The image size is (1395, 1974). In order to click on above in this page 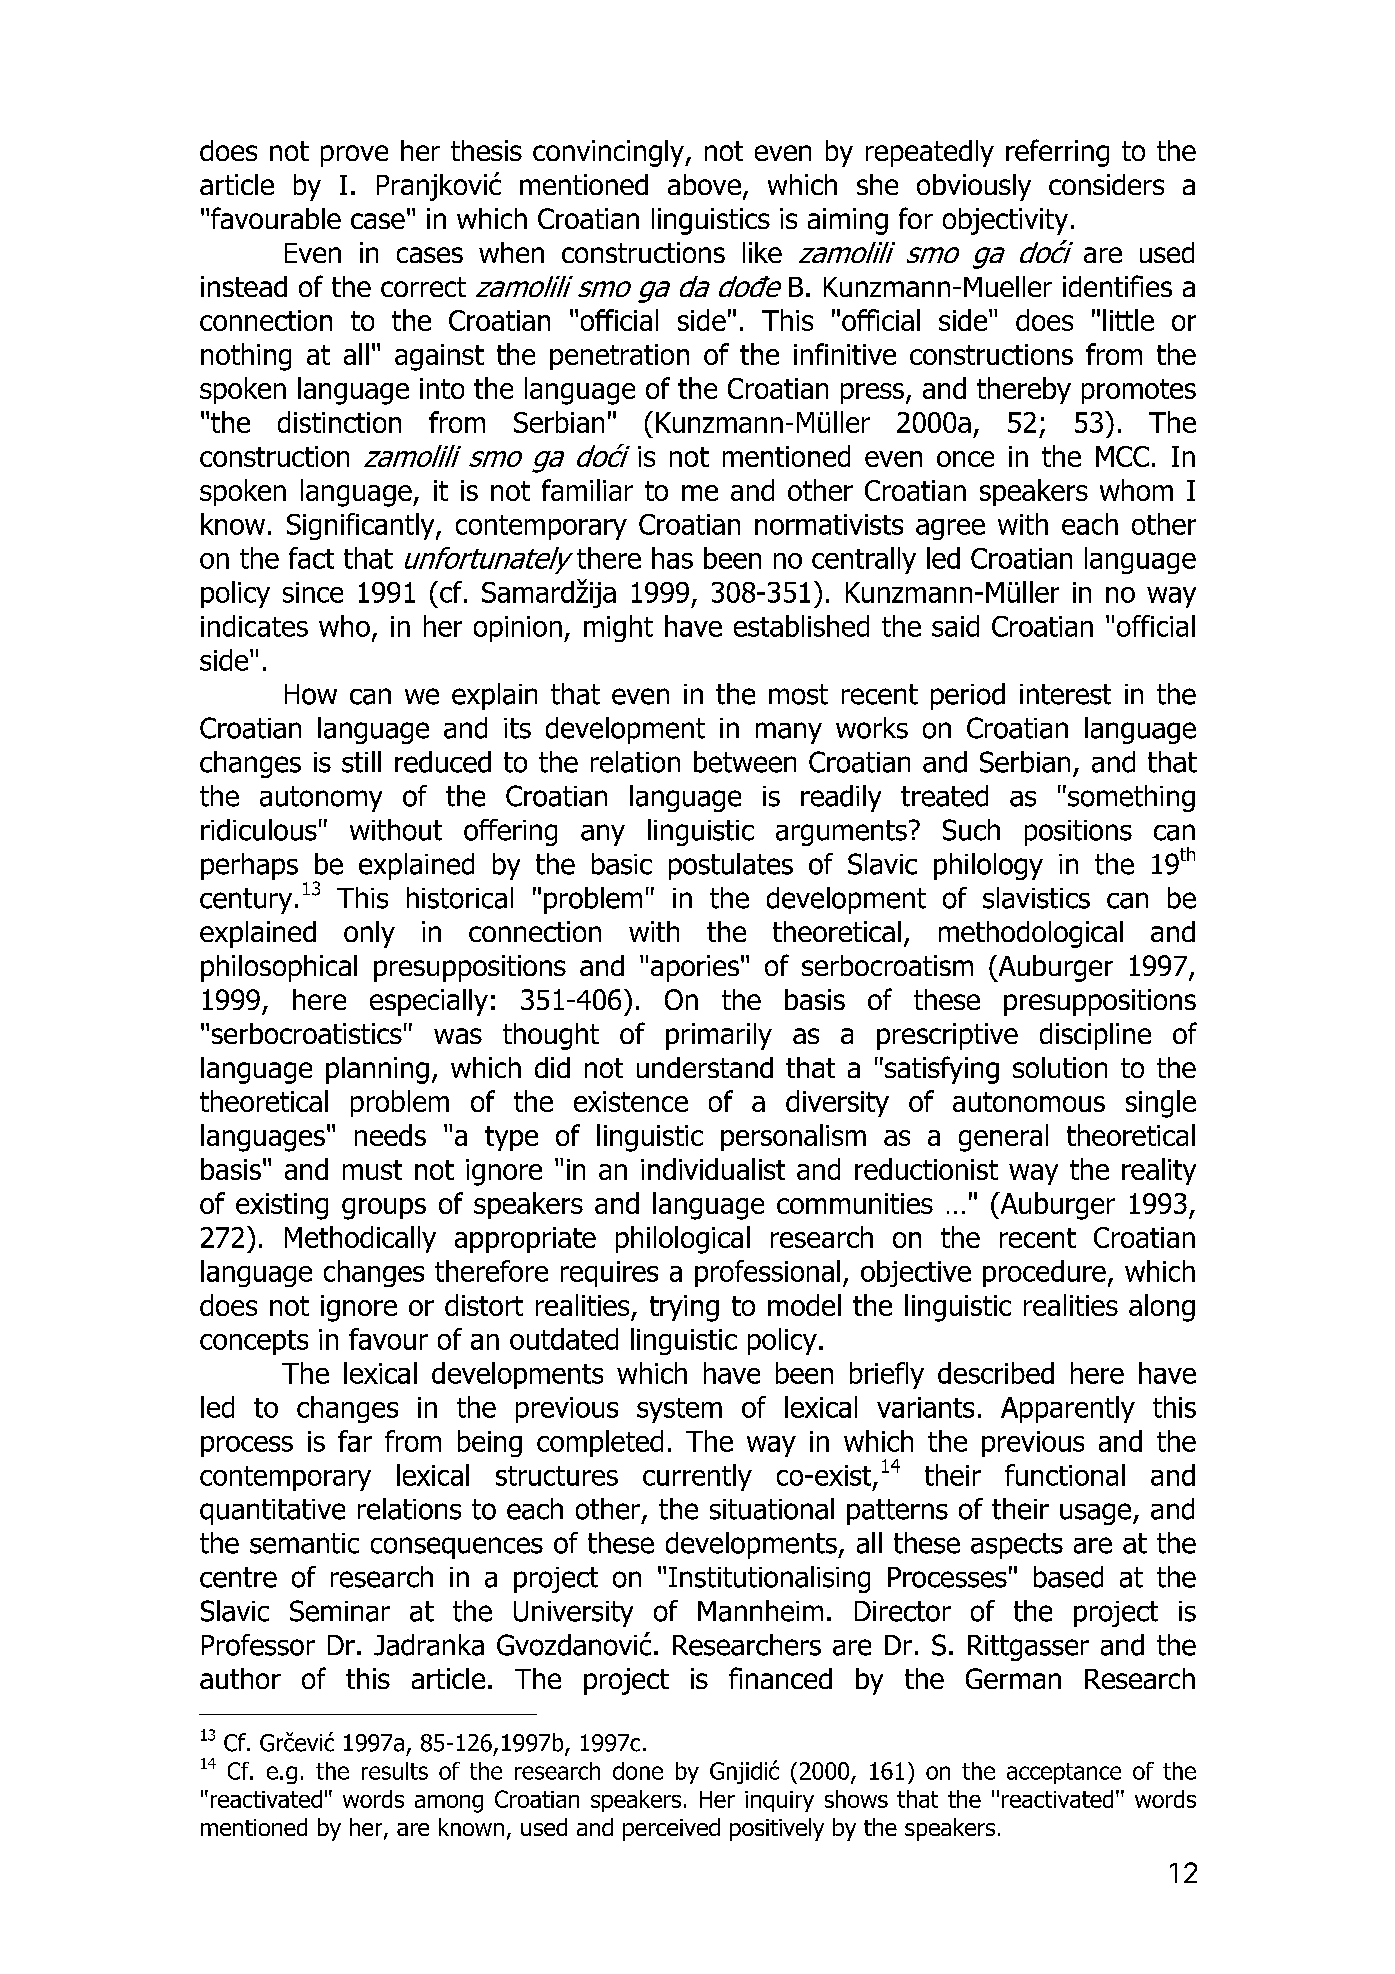, I will do `click(704, 184)`.
